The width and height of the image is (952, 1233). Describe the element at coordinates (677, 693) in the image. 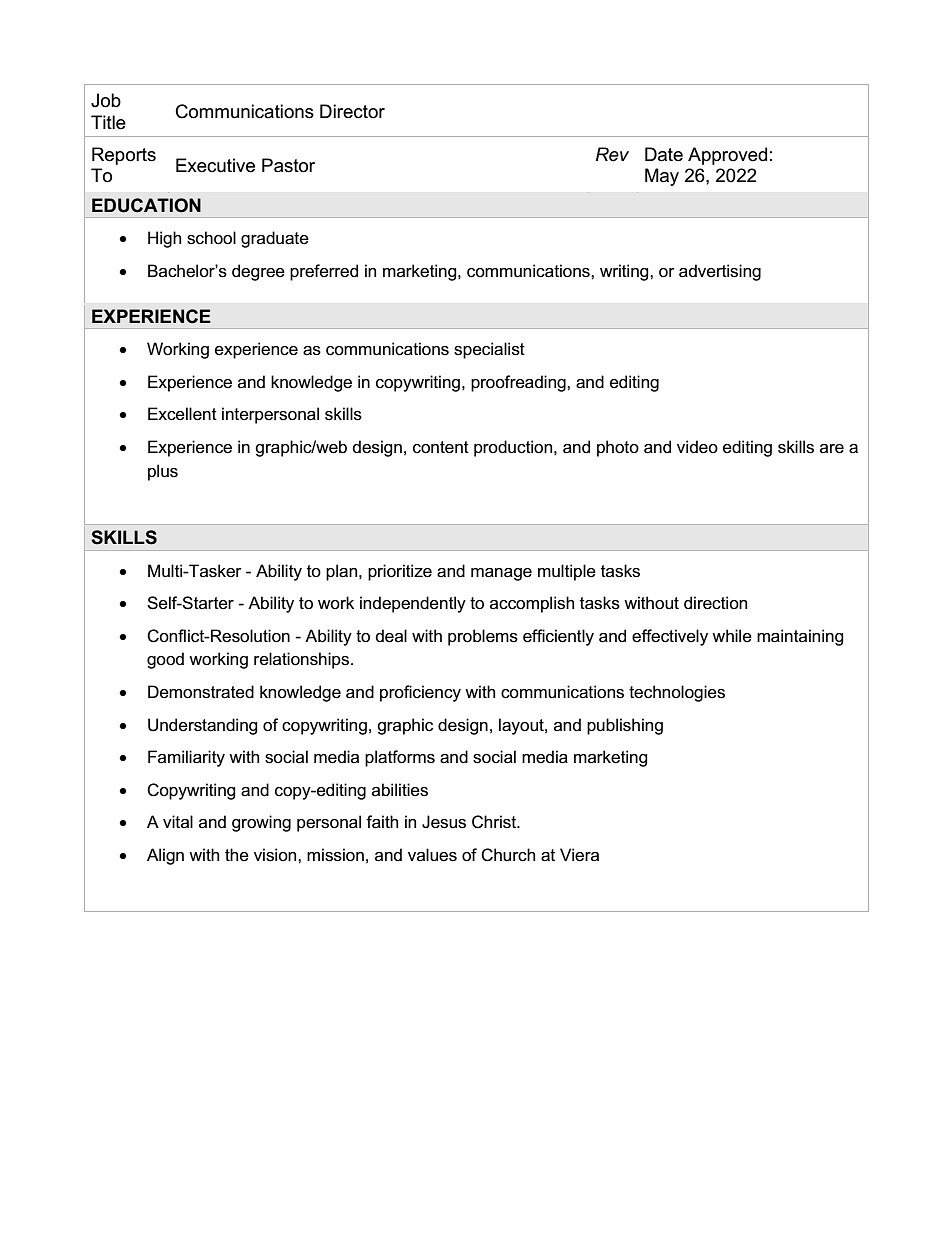

I see `technologies` at that location.
